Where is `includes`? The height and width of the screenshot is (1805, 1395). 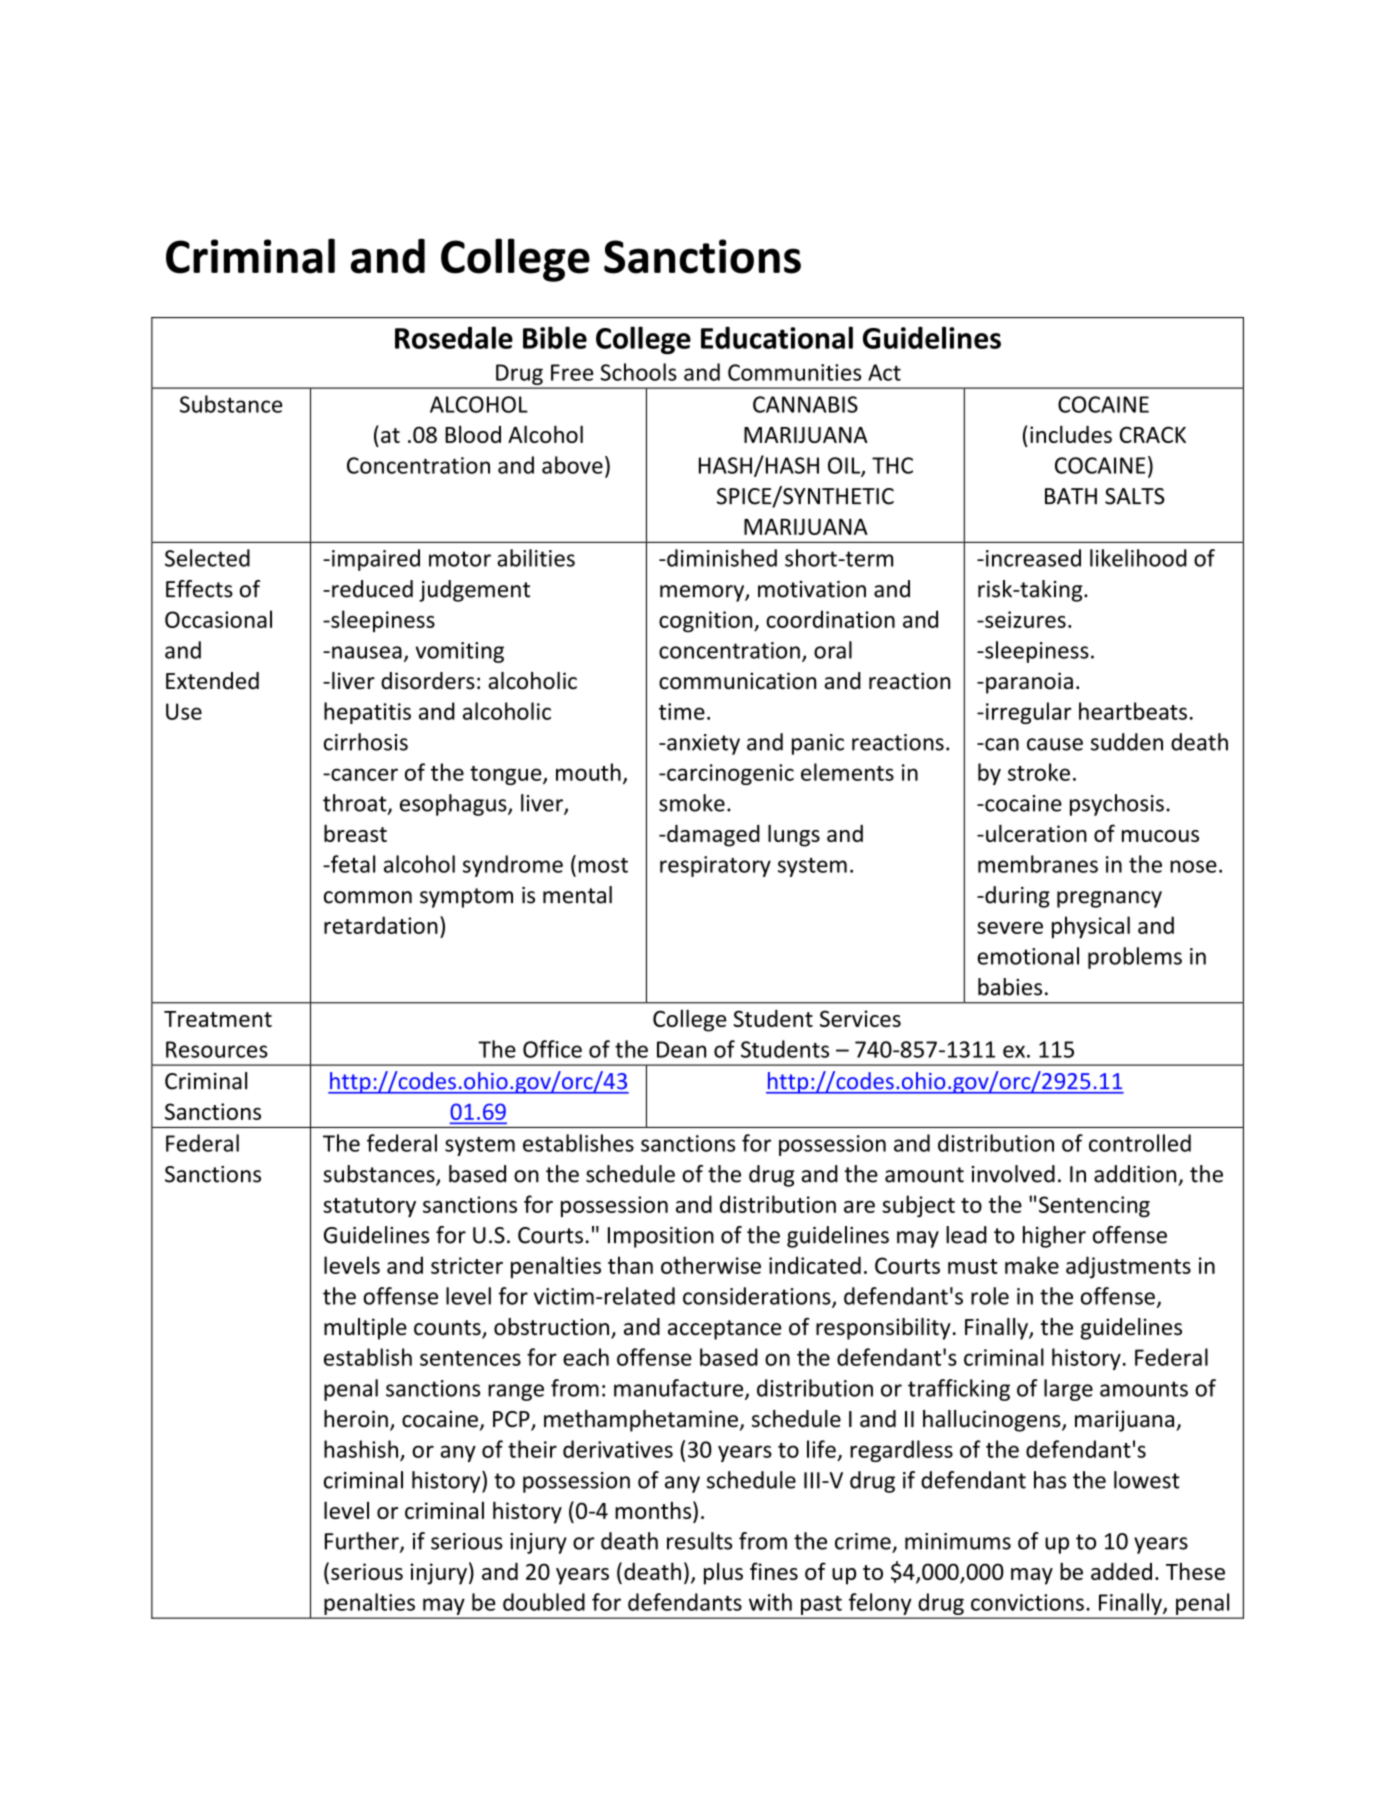 includes is located at coordinates (1071, 434).
